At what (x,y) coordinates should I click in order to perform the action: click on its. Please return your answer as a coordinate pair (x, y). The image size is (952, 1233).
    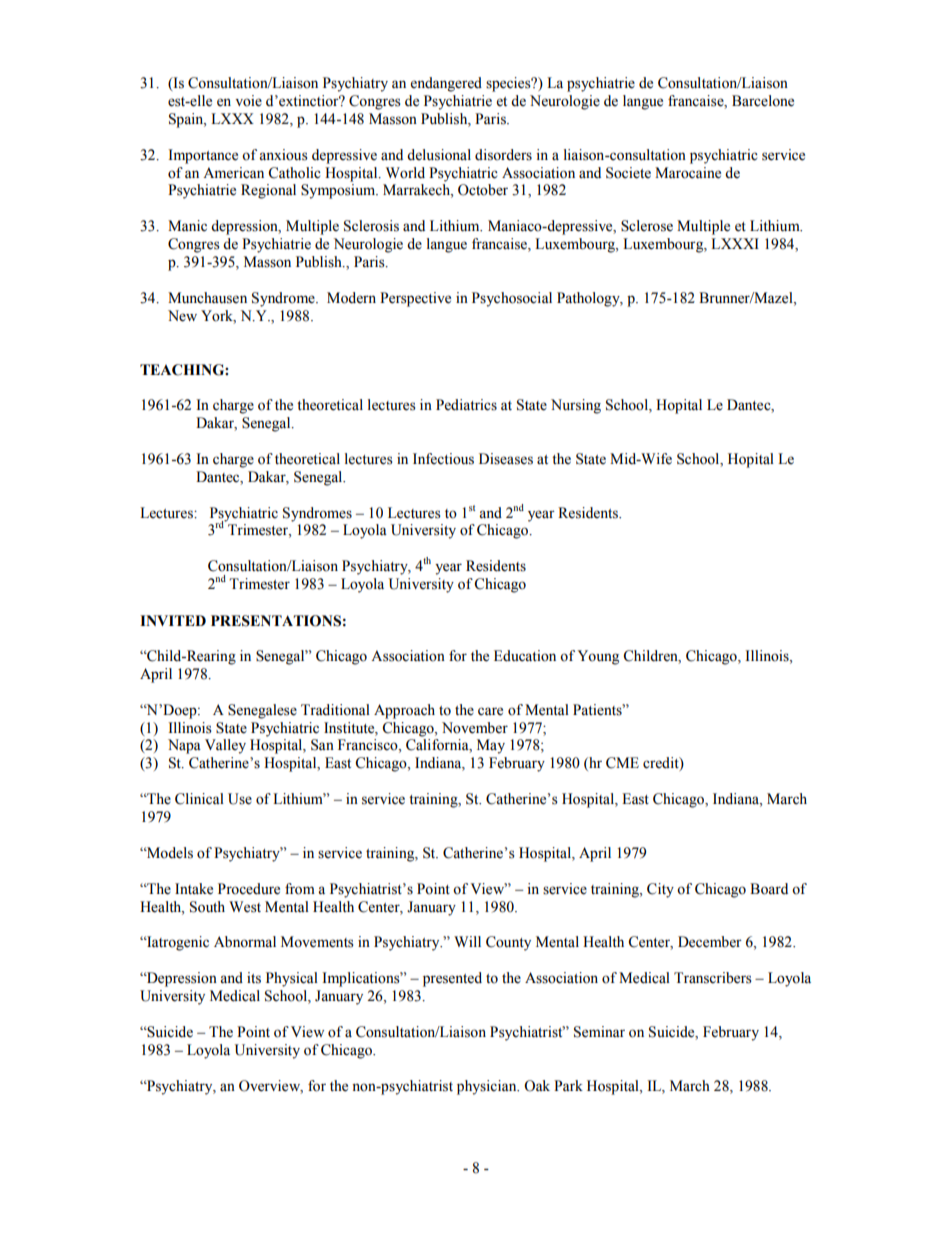
    Looking at the image, I should click on (254, 978).
